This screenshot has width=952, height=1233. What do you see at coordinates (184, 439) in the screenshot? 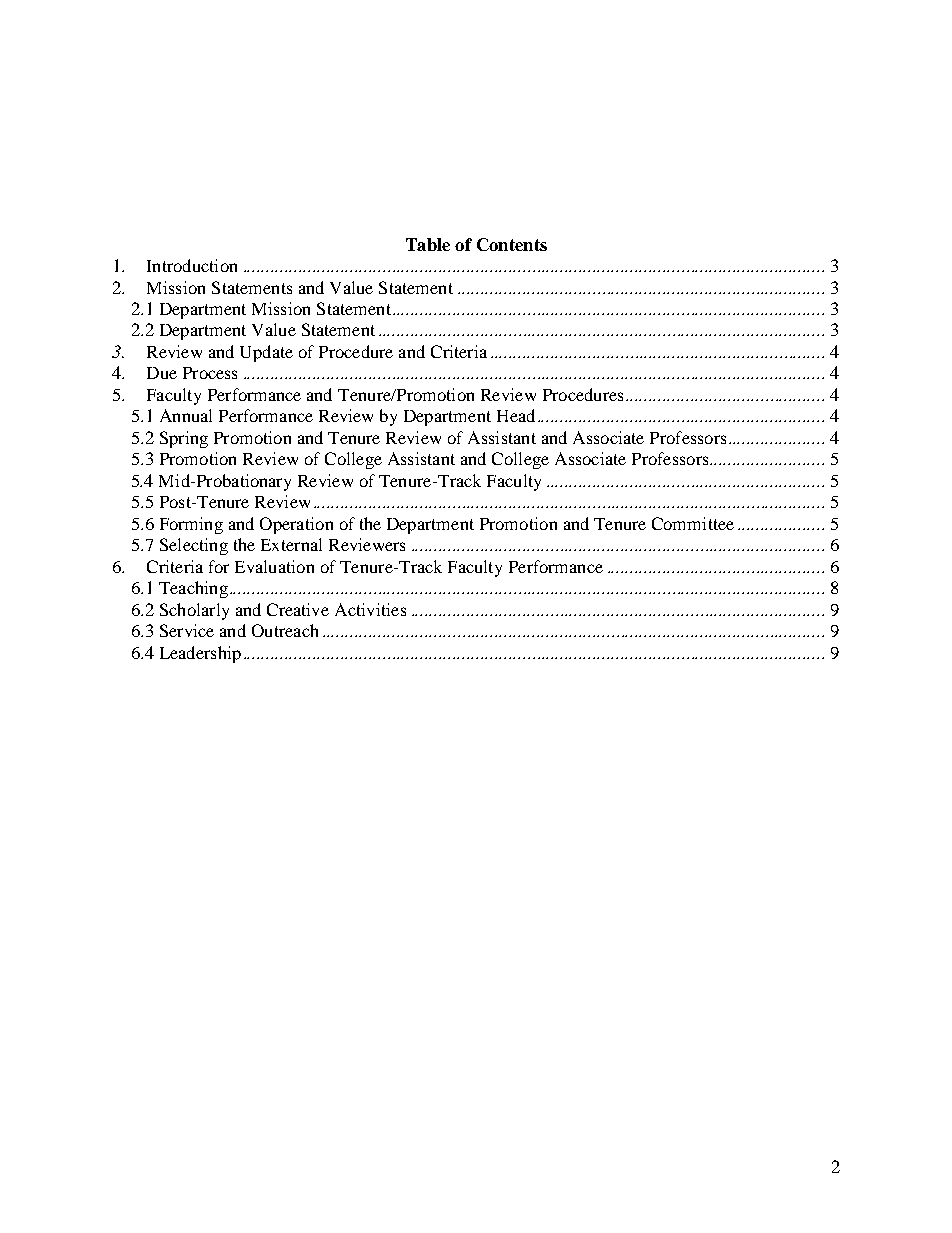
I see `Spring` at bounding box center [184, 439].
